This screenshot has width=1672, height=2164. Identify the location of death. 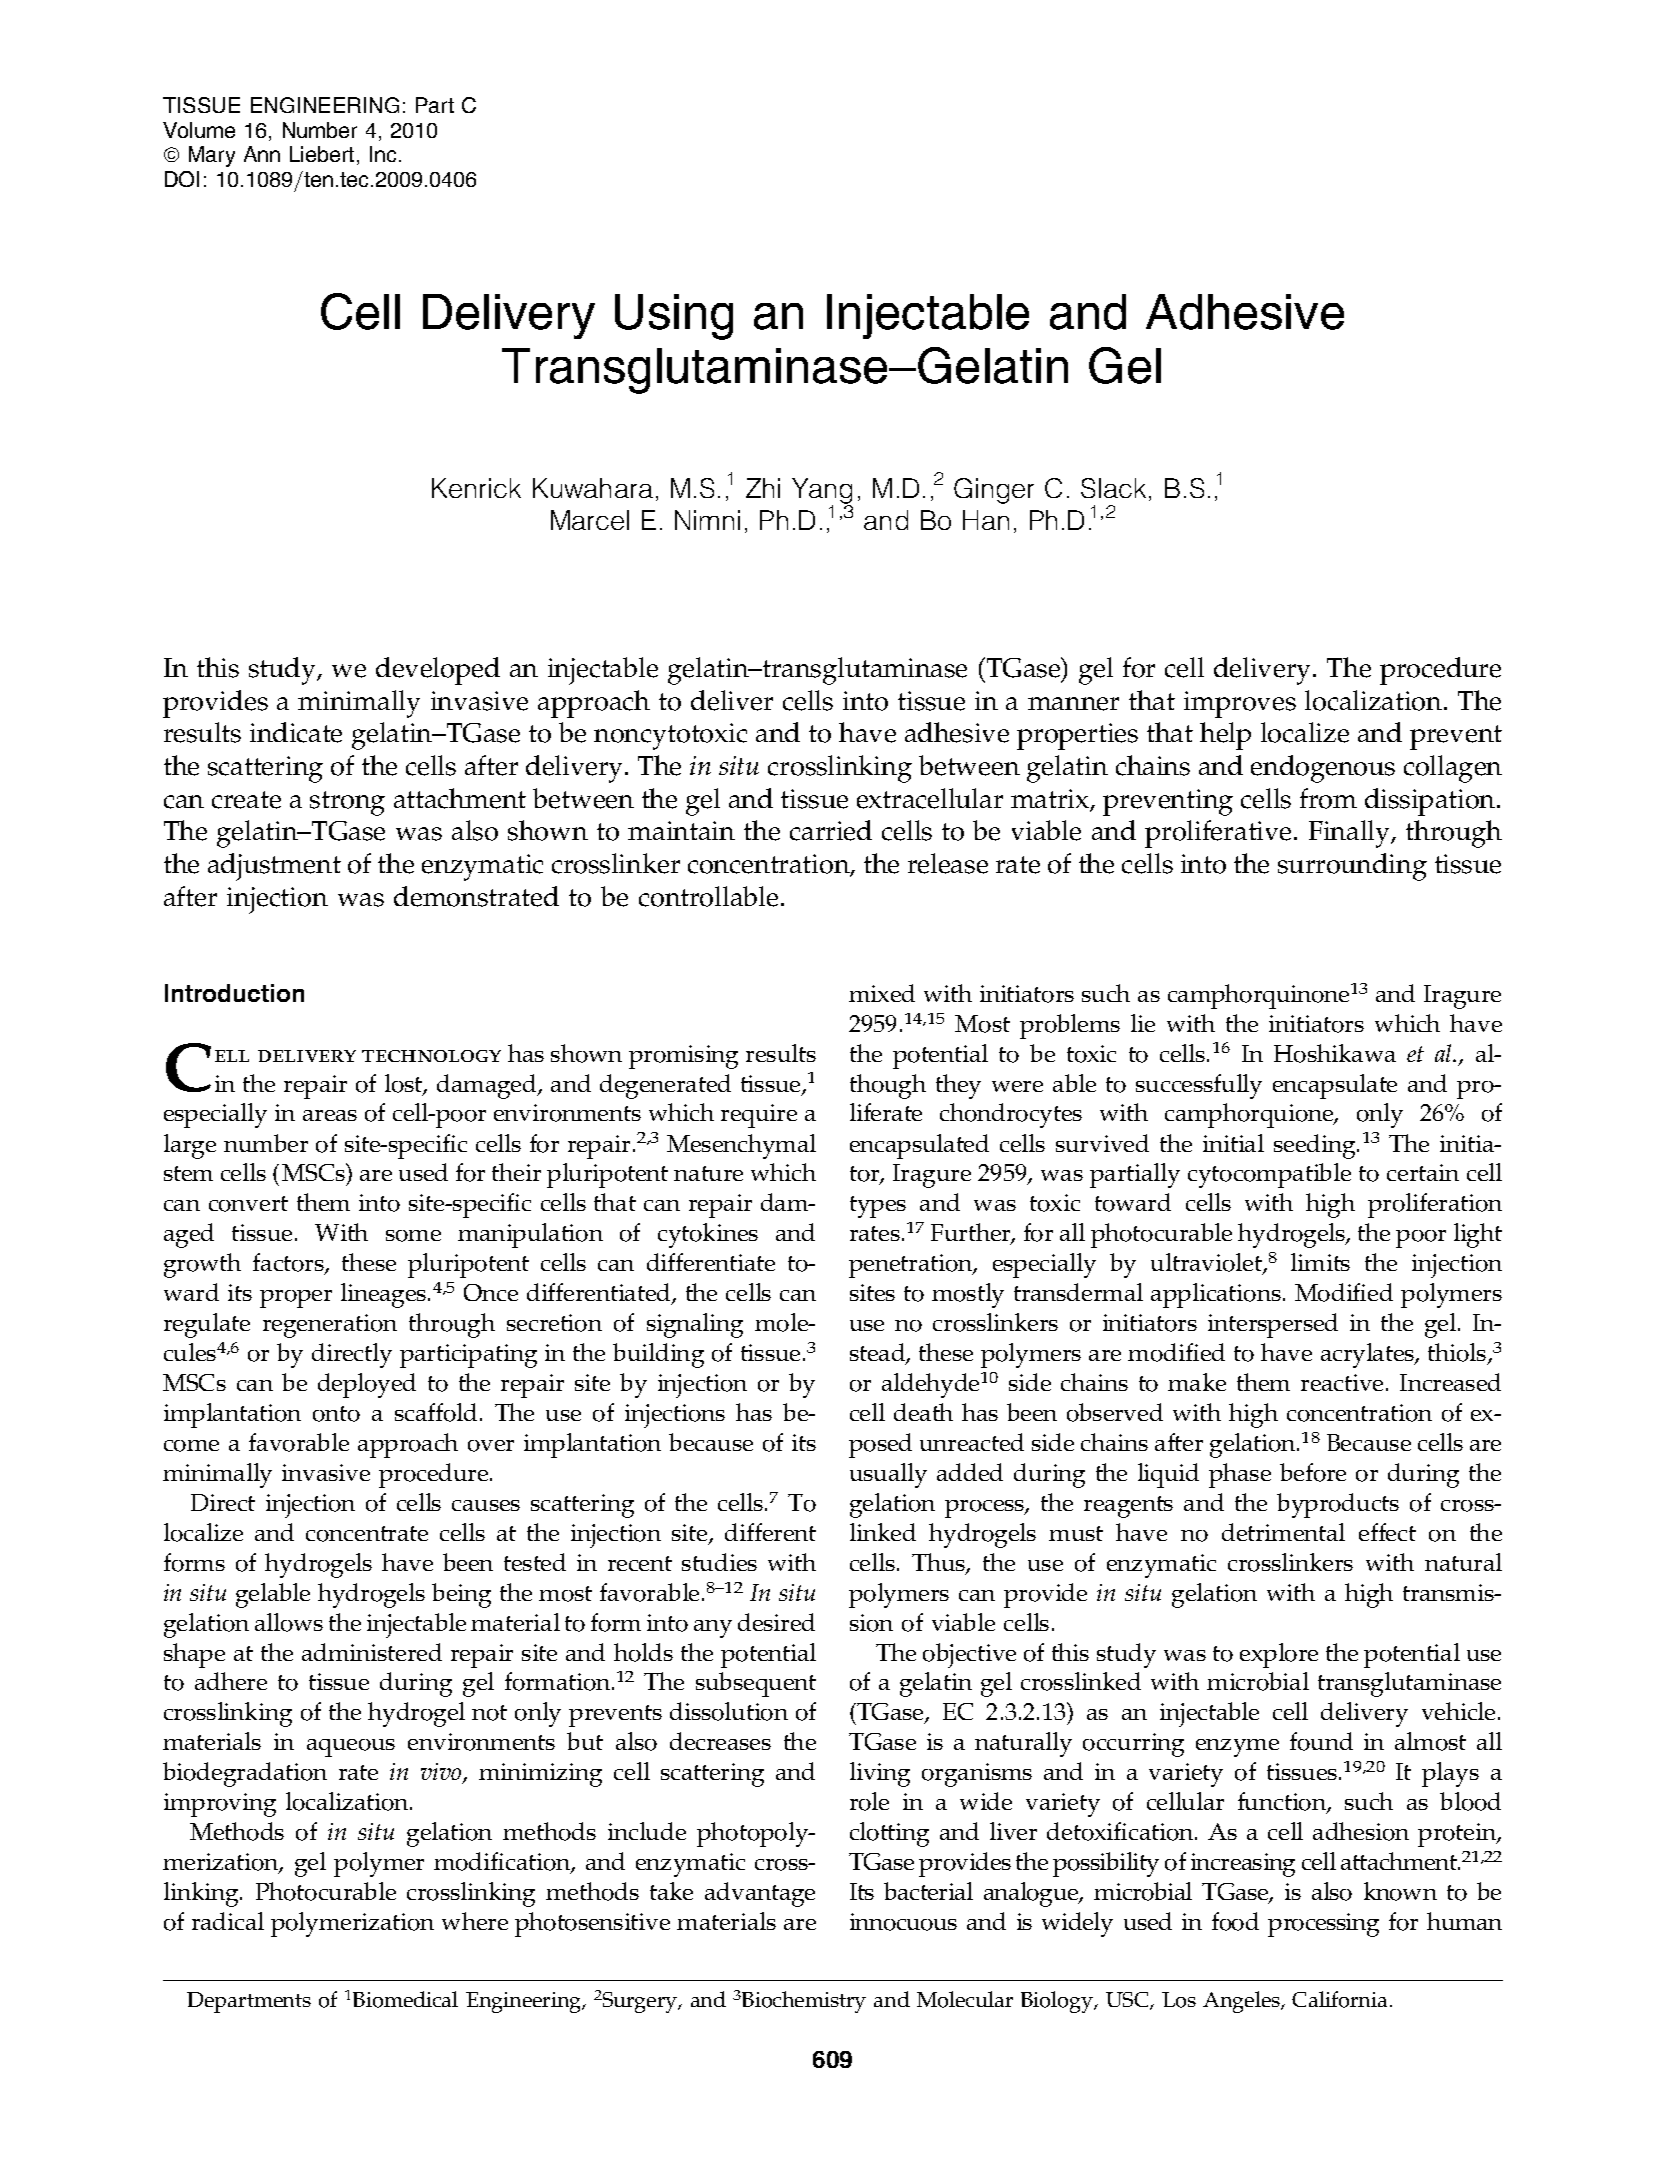
(923, 1412).
